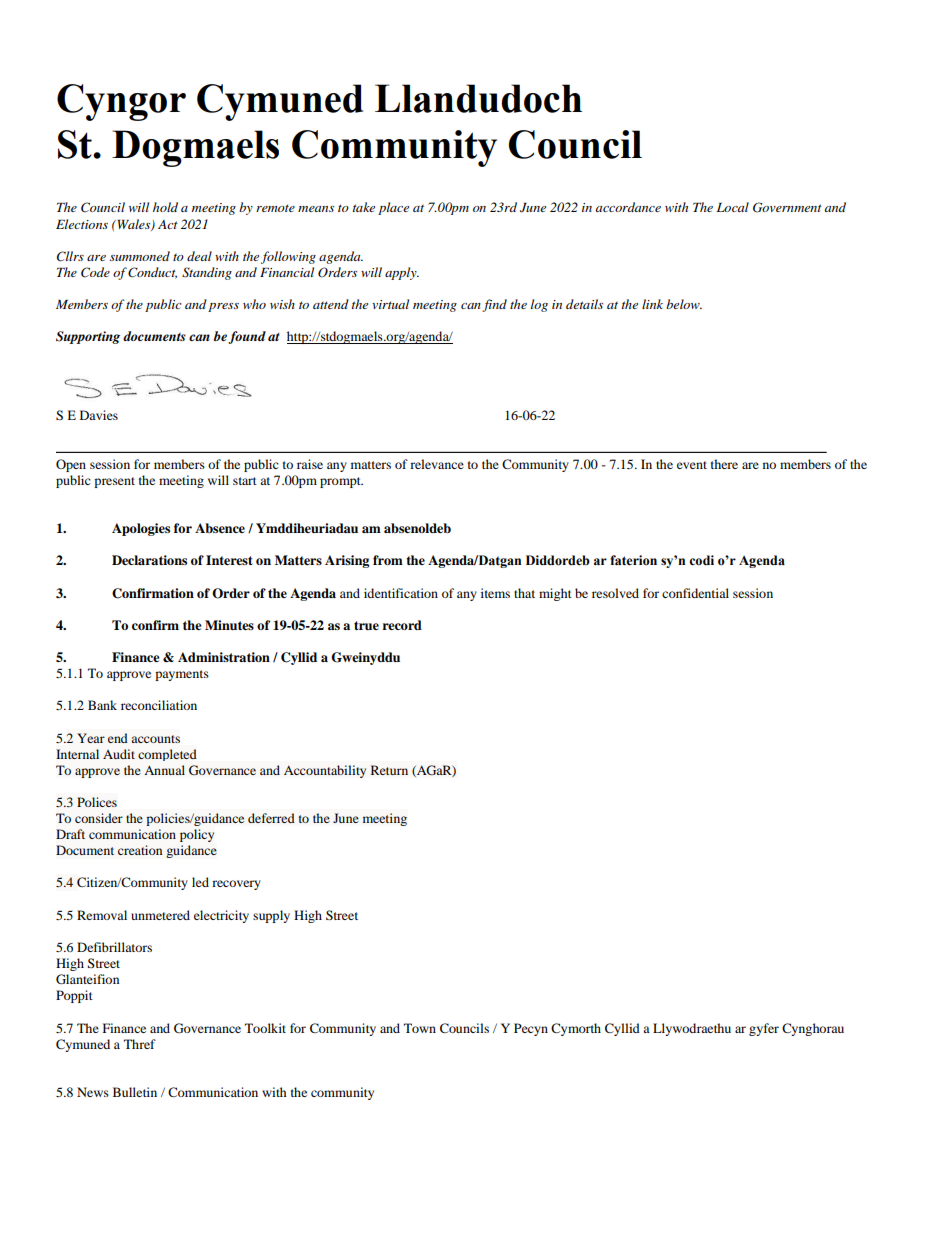 This image has width=952, height=1233. What do you see at coordinates (168, 224) in the image?
I see `Act` at bounding box center [168, 224].
